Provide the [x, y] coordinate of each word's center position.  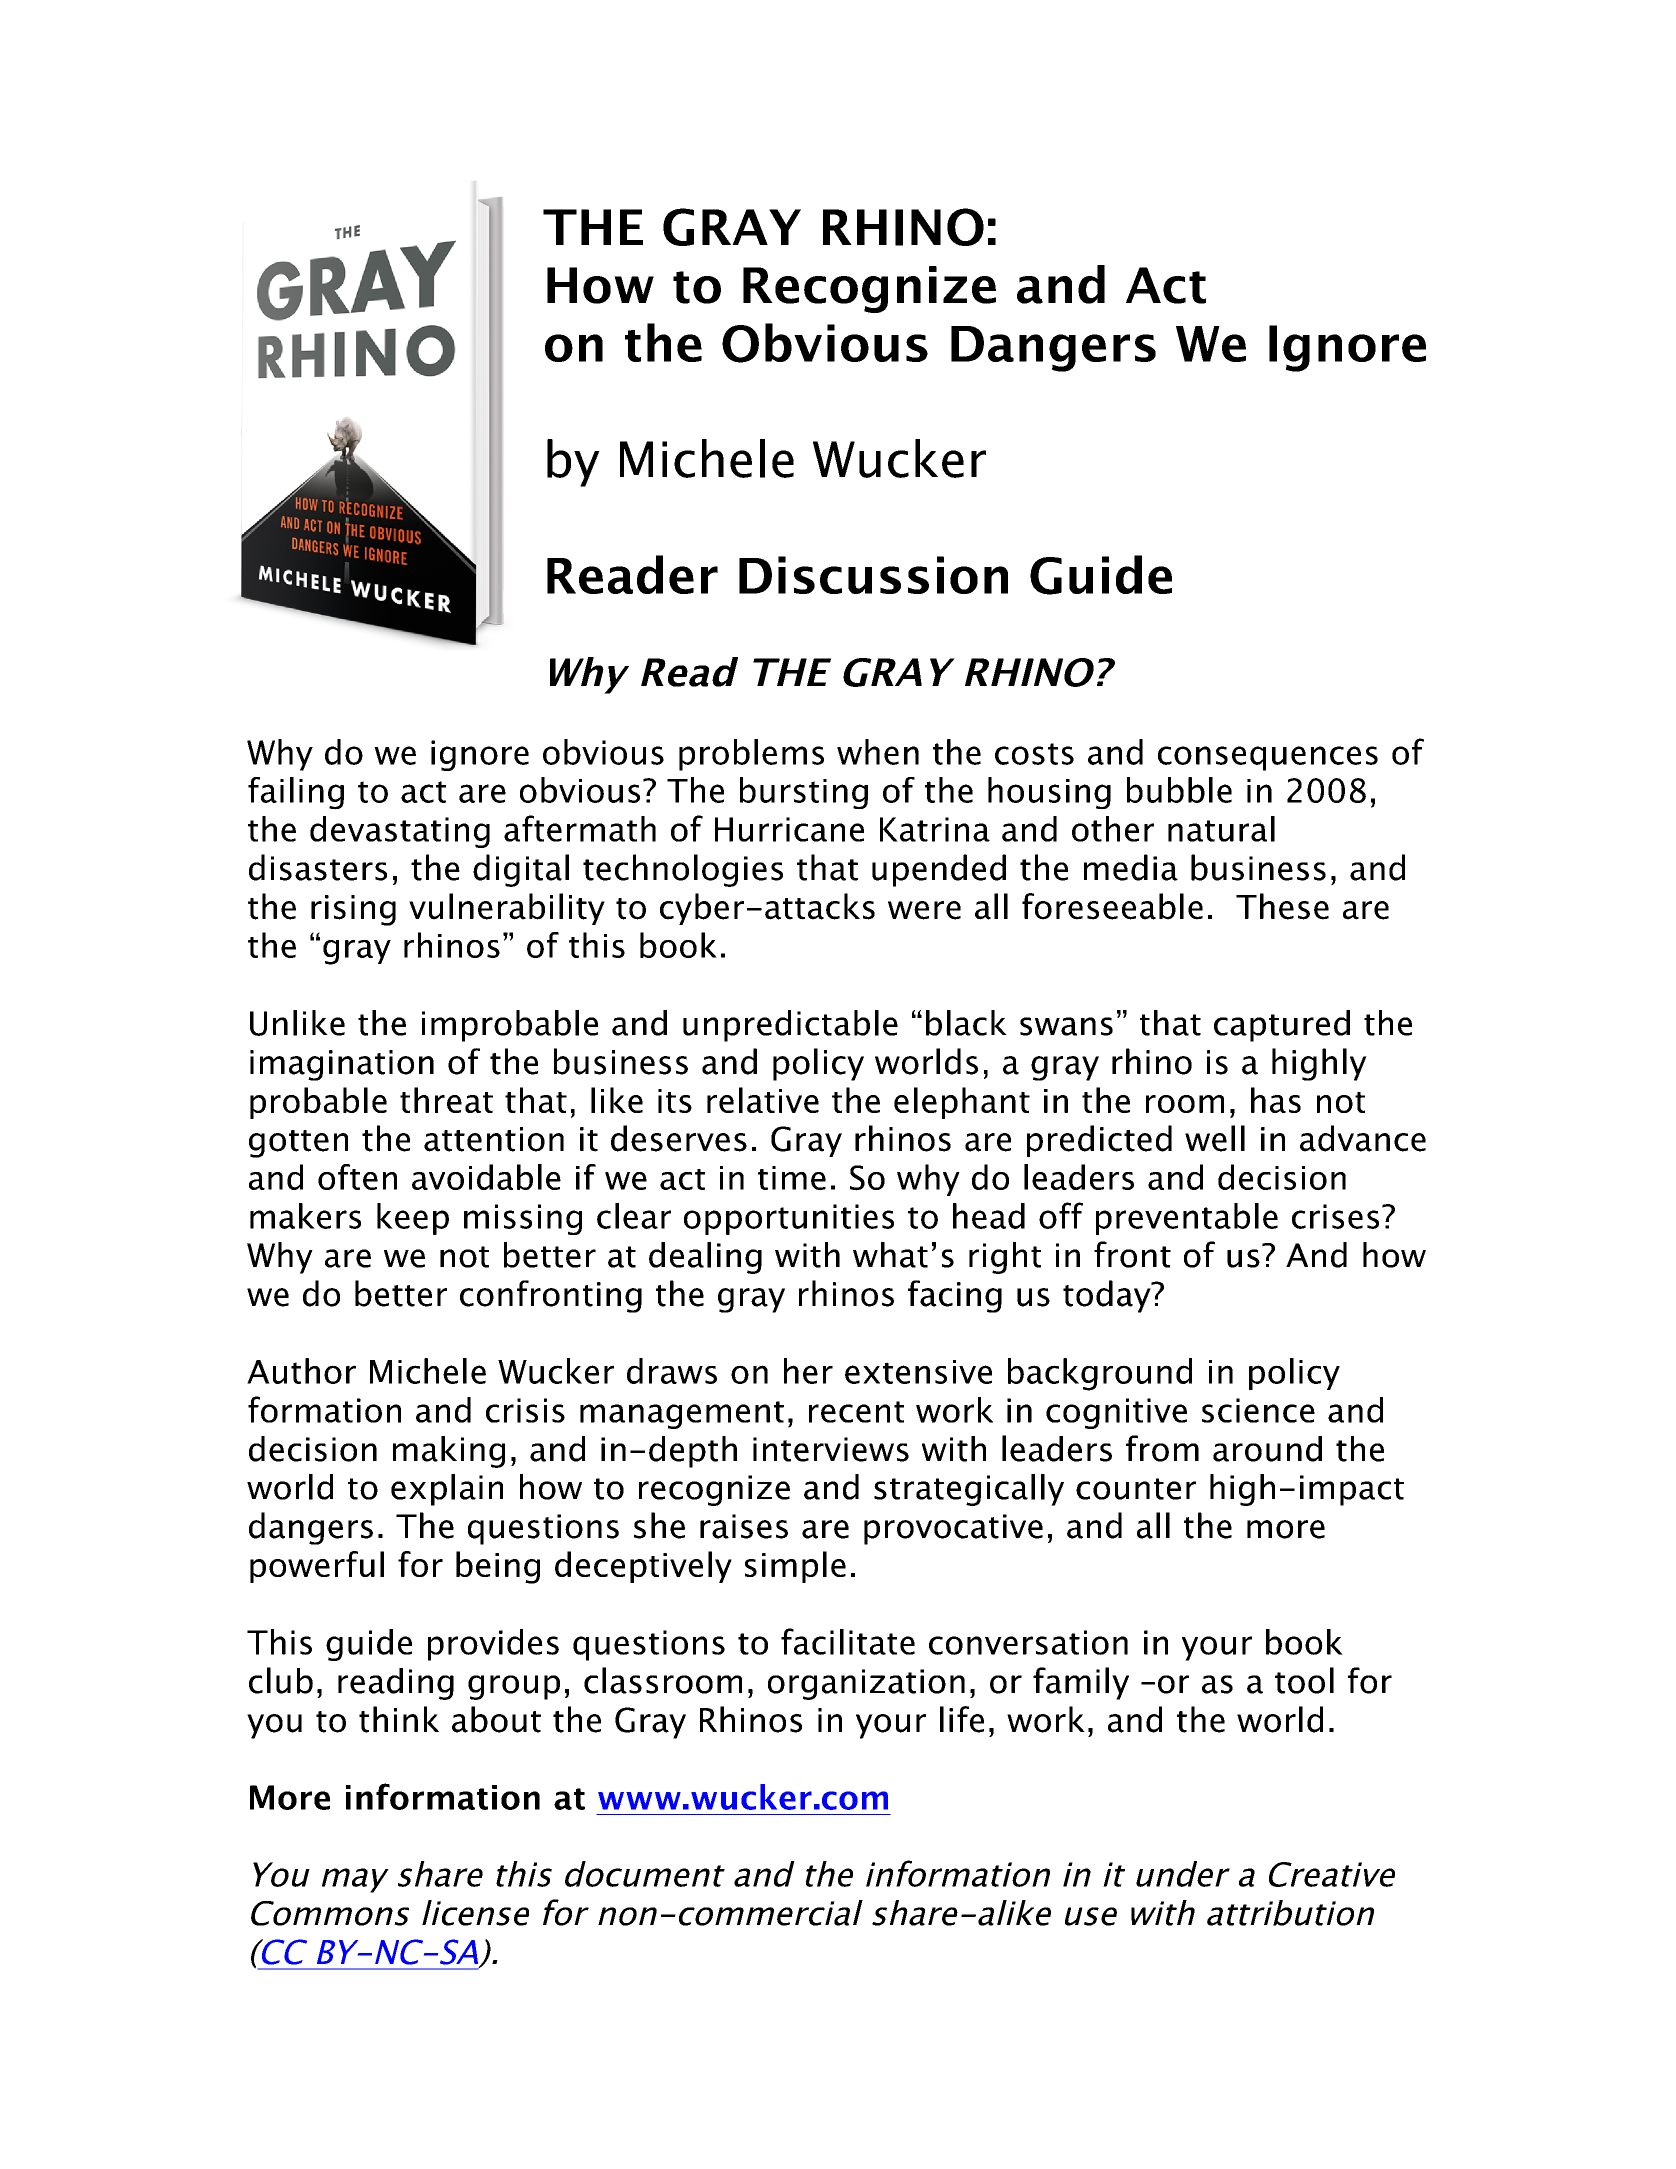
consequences [1268, 758]
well [1215, 1138]
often [357, 1177]
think [399, 1719]
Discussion [873, 575]
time [792, 1178]
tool [1304, 1680]
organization [866, 1684]
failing [296, 793]
